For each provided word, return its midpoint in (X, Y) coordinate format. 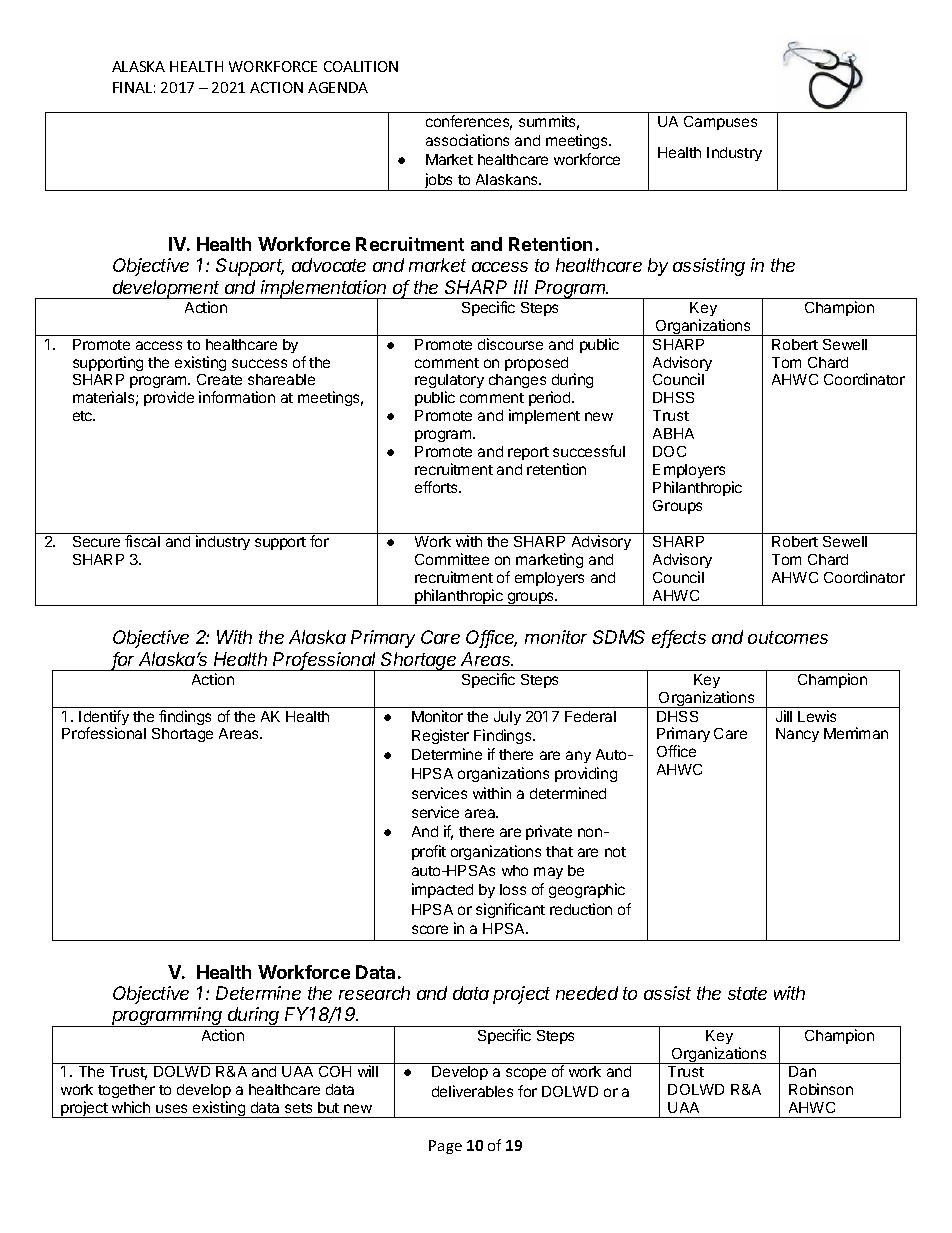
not (615, 852)
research (374, 993)
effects (679, 638)
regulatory (449, 383)
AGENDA (338, 87)
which (131, 1107)
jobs (439, 182)
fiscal (142, 541)
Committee (452, 559)
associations (467, 140)
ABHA (673, 433)
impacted (442, 890)
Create (219, 379)
